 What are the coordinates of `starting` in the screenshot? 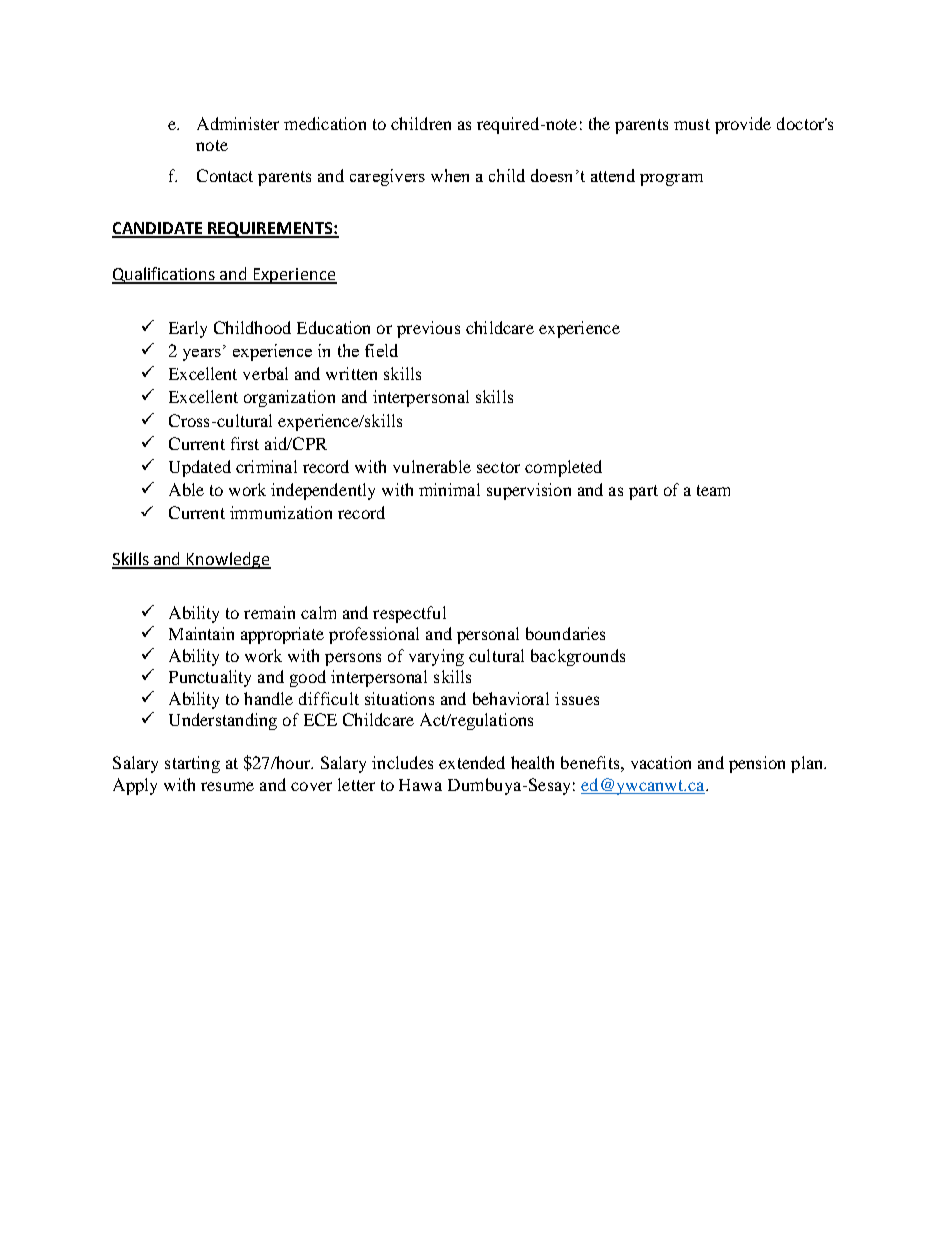 It's located at (192, 764).
